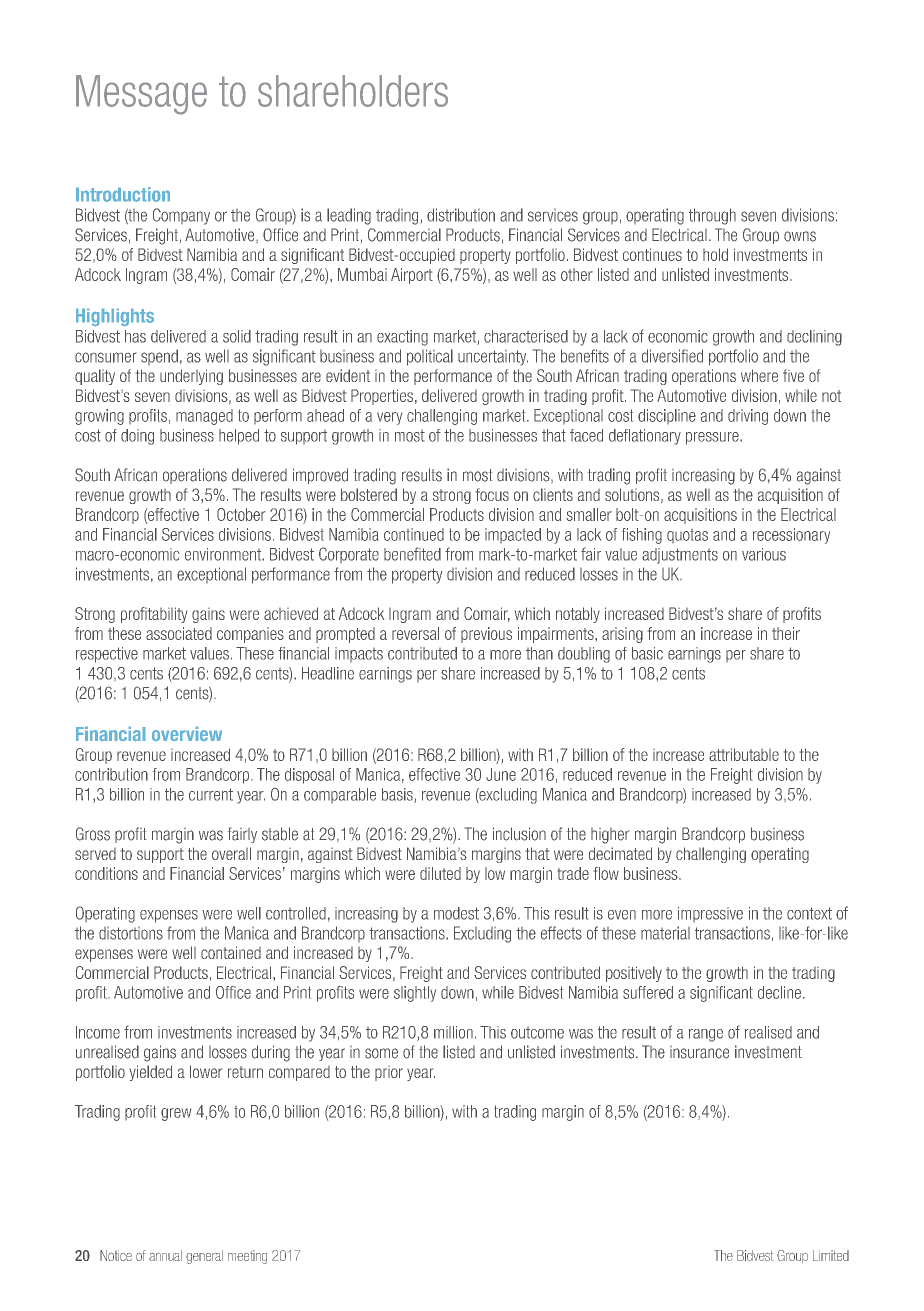 The width and height of the screenshot is (924, 1311). Describe the element at coordinates (710, 914) in the screenshot. I see `impressive` at that location.
